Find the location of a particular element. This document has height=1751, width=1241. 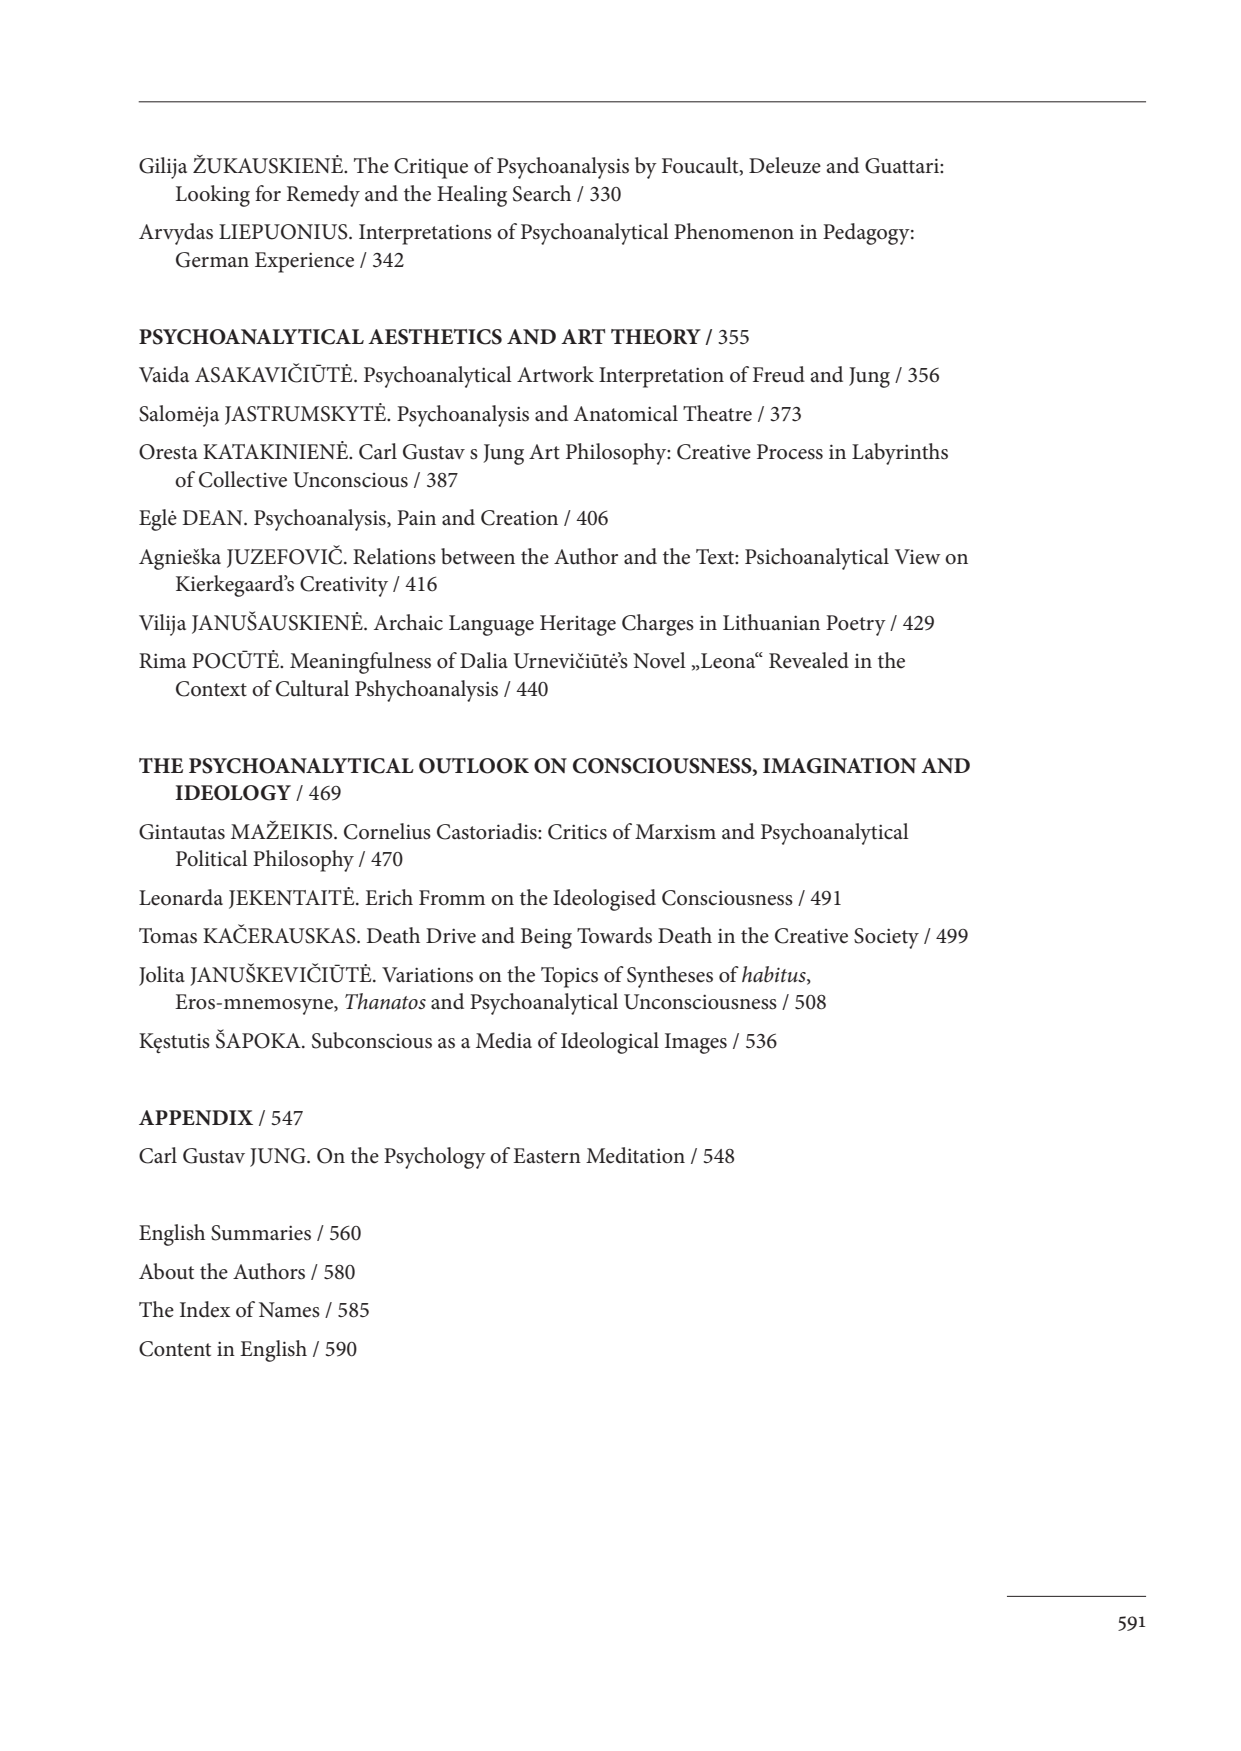

IDEOLOGY is located at coordinates (233, 793).
